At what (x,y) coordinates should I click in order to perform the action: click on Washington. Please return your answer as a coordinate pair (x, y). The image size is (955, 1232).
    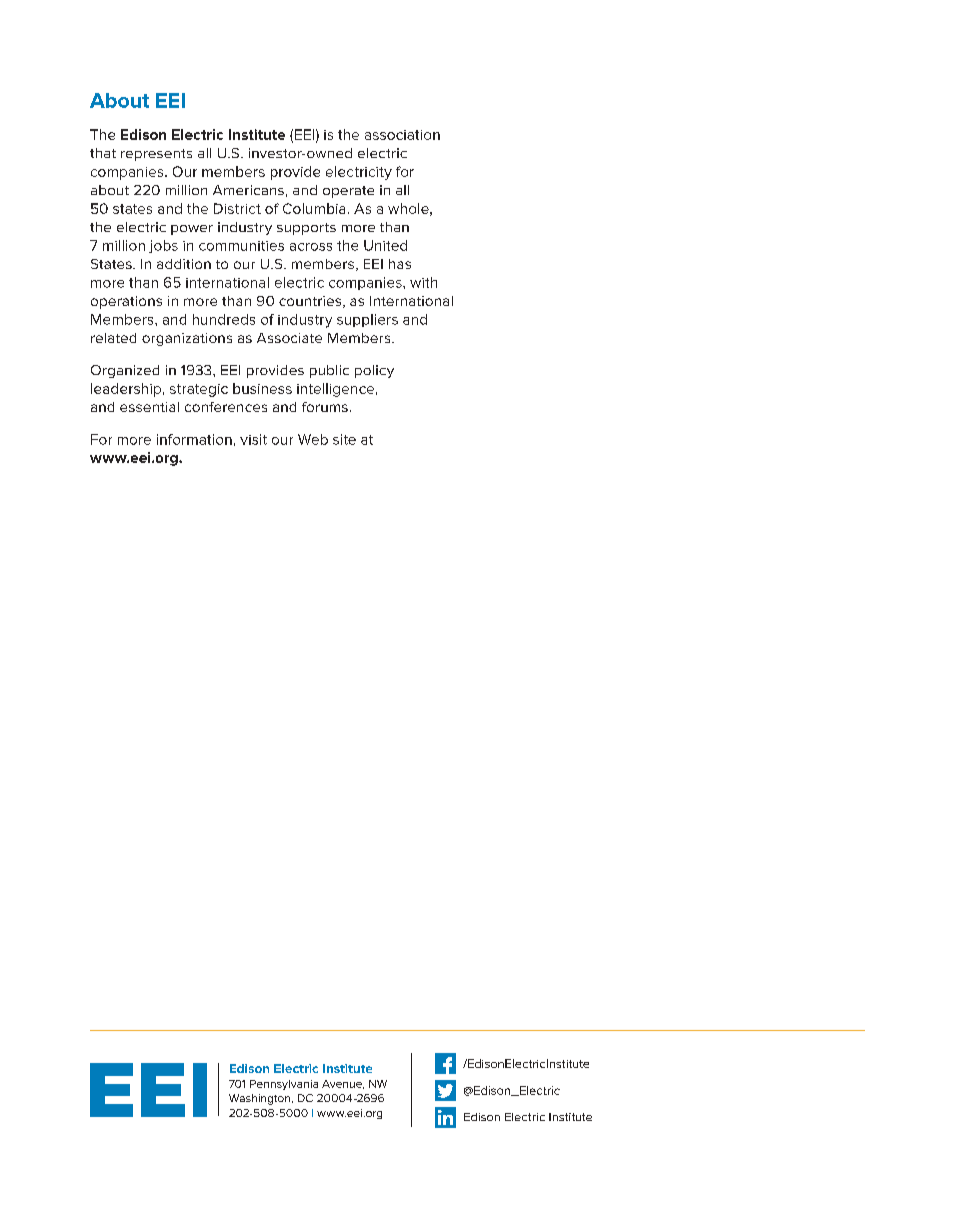
    Looking at the image, I should click on (261, 1099).
